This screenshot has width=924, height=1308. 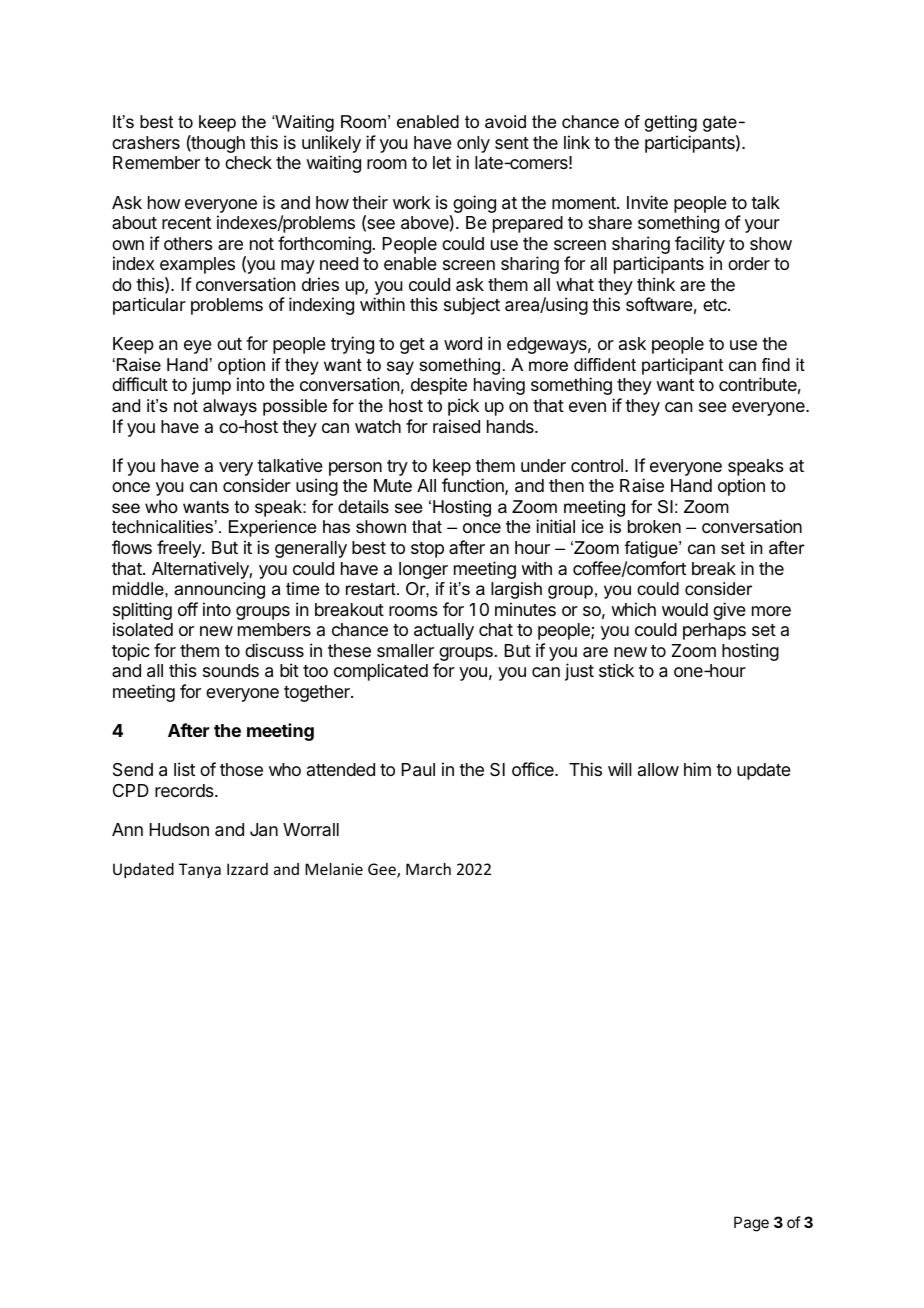 I want to click on check, so click(x=248, y=162).
